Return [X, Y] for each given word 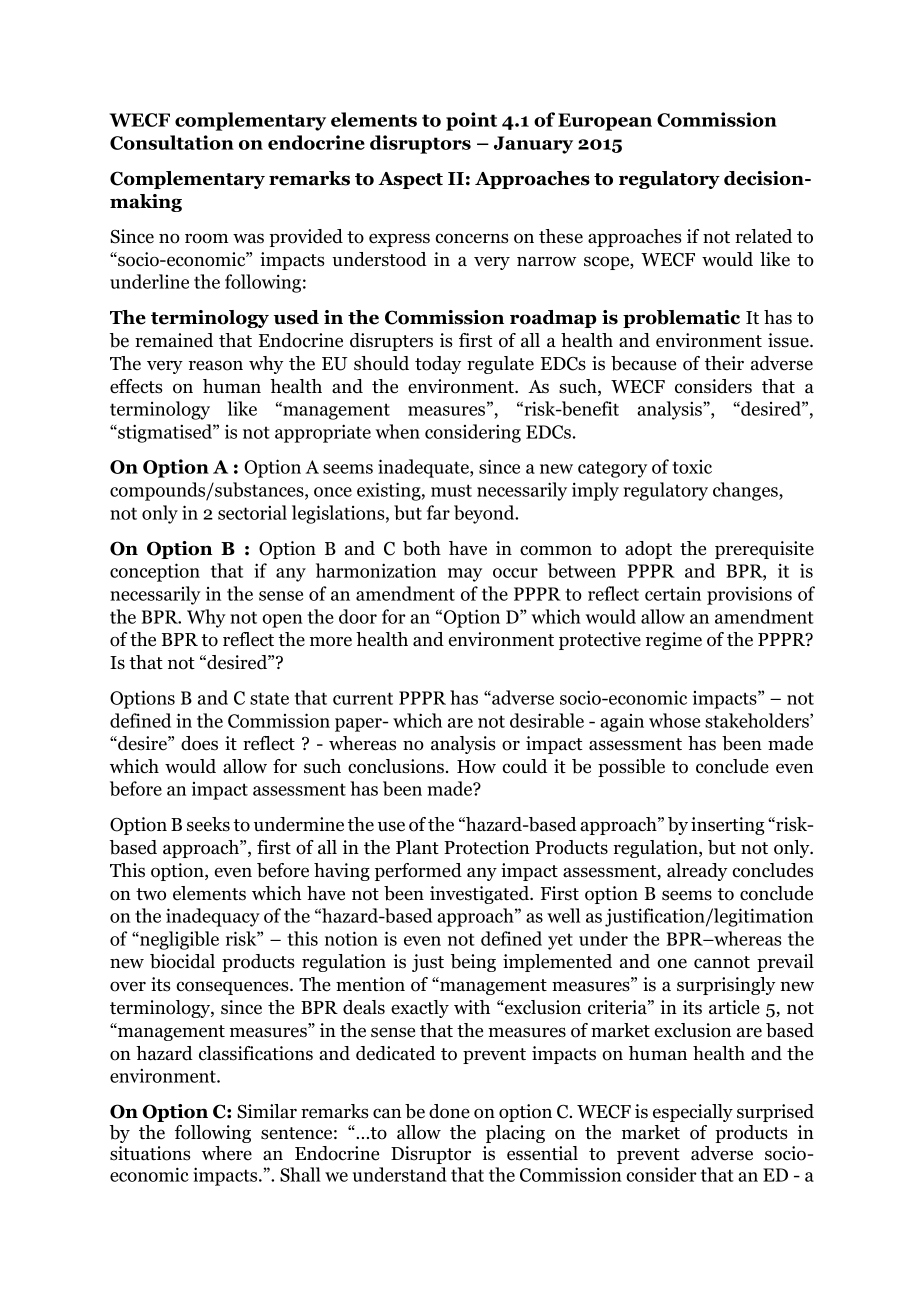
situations [150, 1153]
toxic [692, 467]
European [605, 122]
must [451, 490]
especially [693, 1113]
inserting [728, 826]
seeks [208, 824]
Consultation [172, 142]
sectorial [252, 512]
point [471, 121]
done [449, 1111]
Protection [486, 847]
